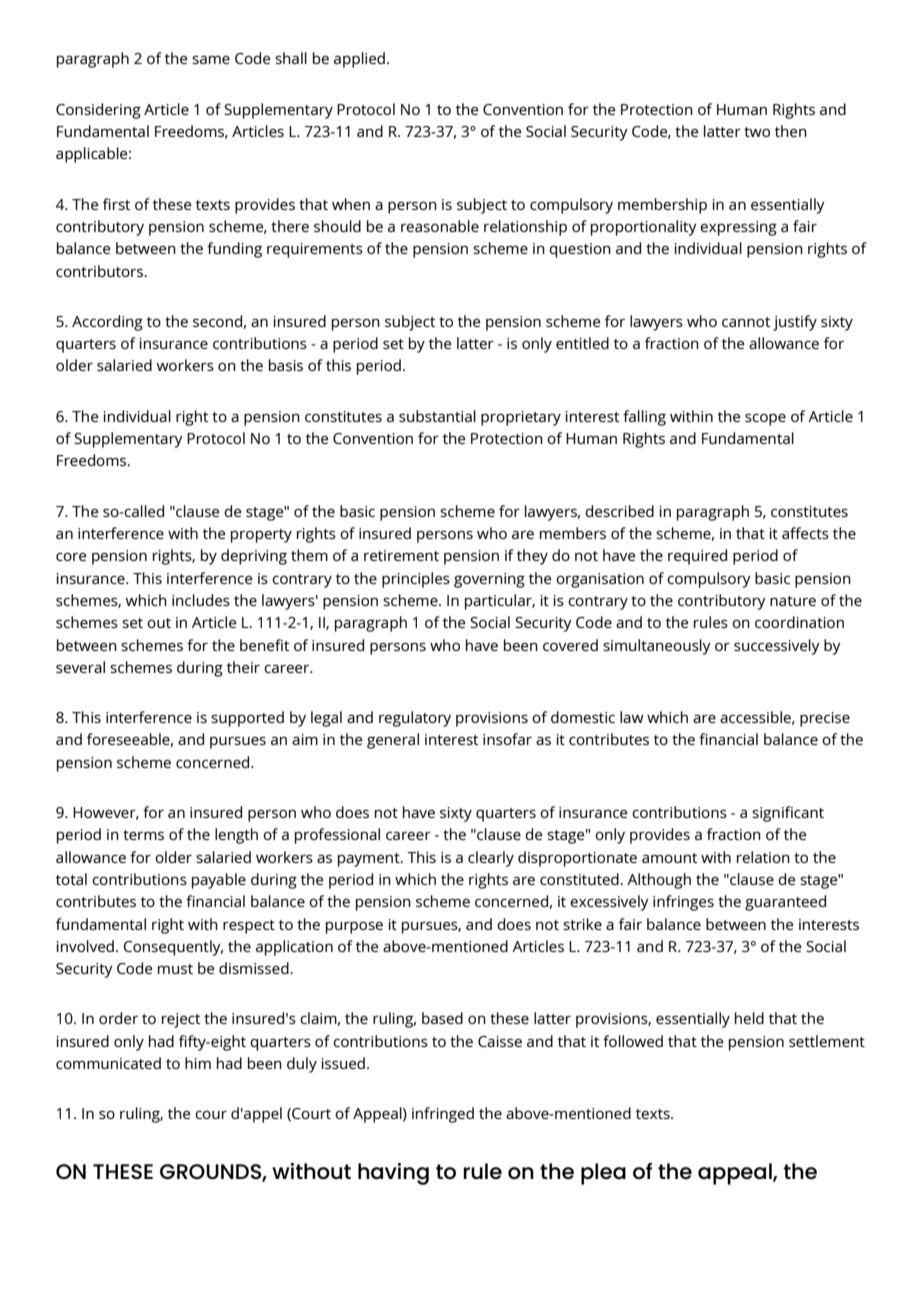 The width and height of the screenshot is (924, 1308). Describe the element at coordinates (211, 59) in the screenshot. I see `same` at that location.
